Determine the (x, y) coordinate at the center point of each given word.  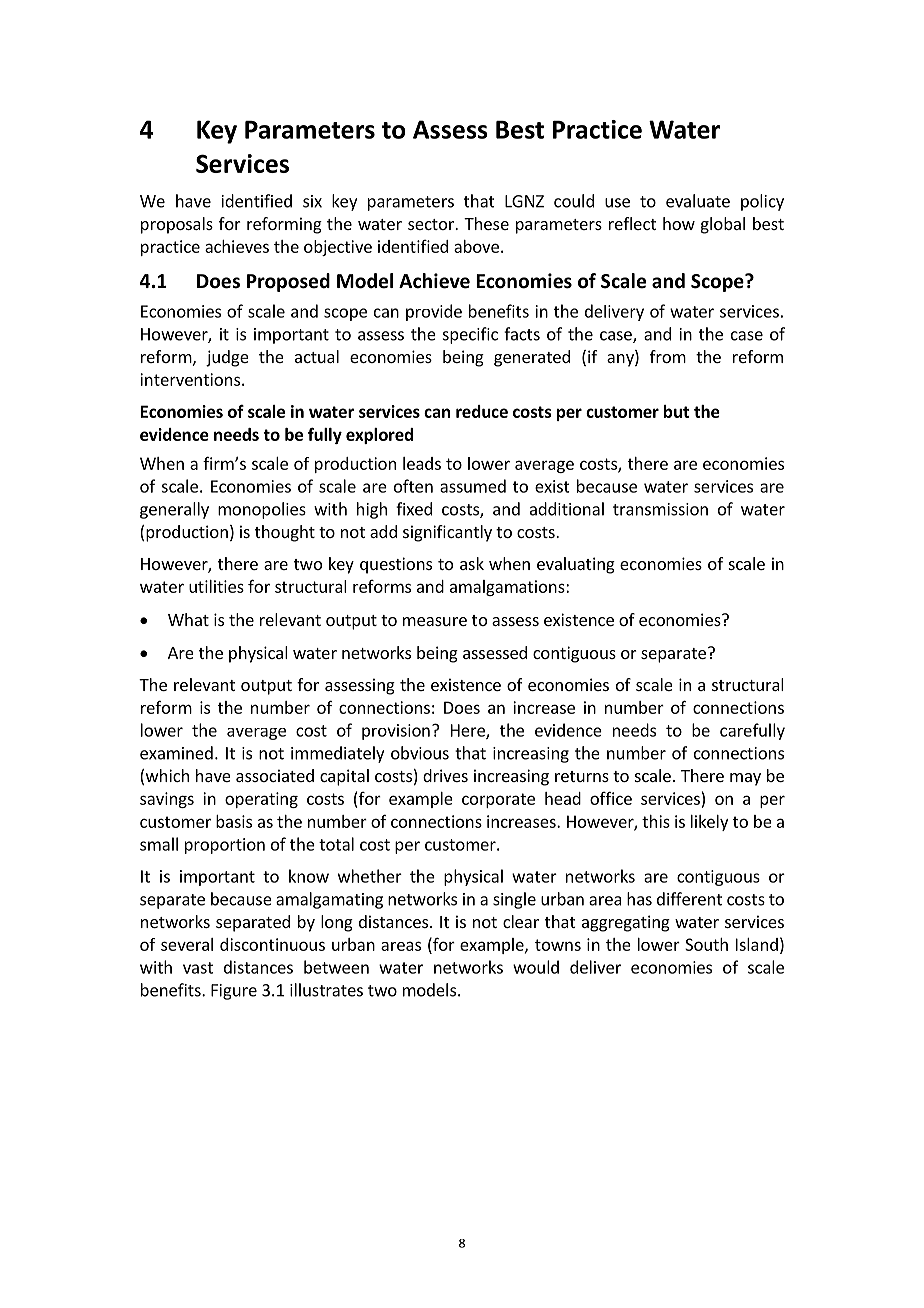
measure (435, 621)
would (536, 967)
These (486, 223)
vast (198, 968)
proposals (177, 225)
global (723, 225)
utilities (216, 586)
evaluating (576, 565)
